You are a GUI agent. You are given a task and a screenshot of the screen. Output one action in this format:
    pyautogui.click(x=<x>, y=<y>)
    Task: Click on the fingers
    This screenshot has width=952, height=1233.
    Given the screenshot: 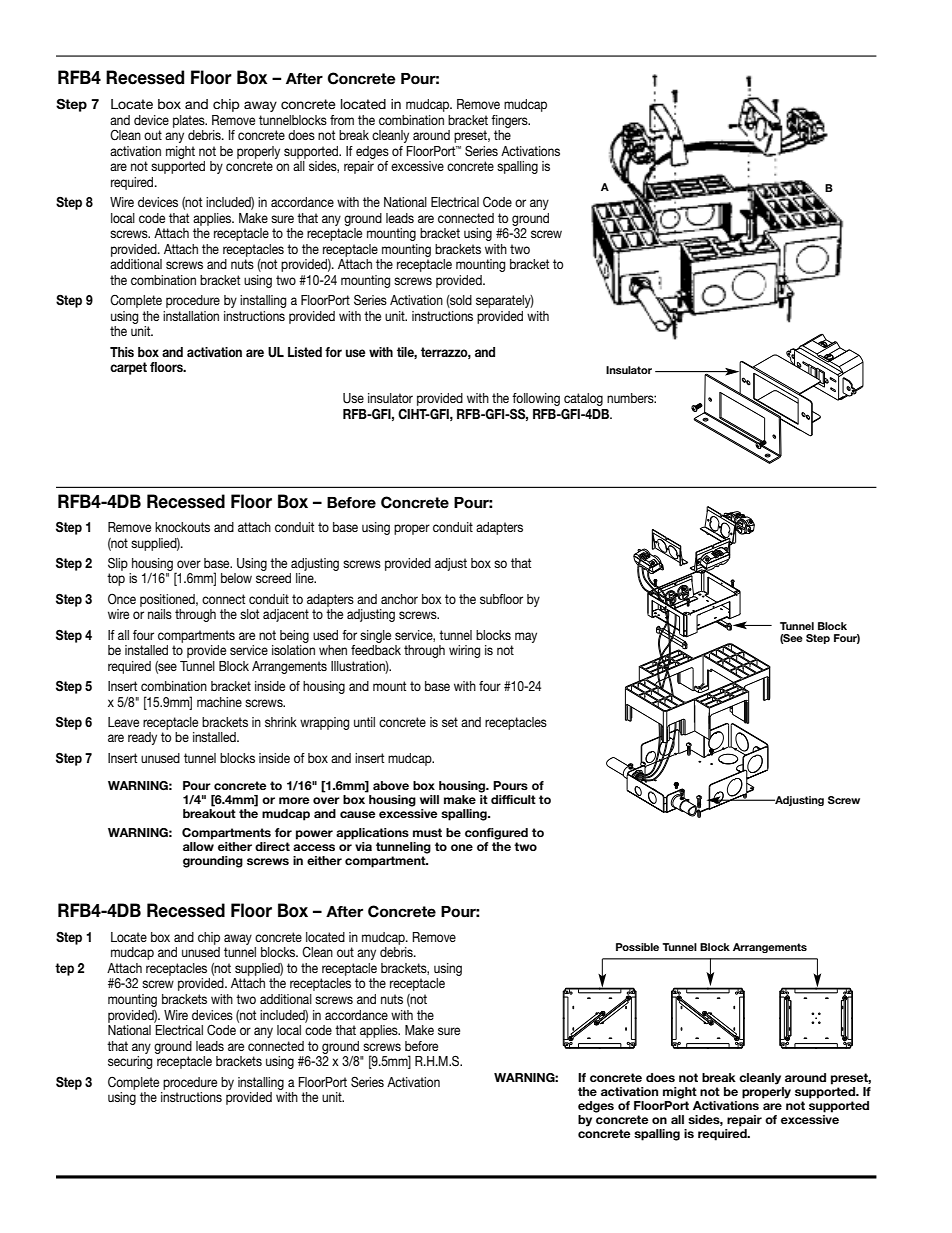 What is the action you would take?
    pyautogui.click(x=510, y=121)
